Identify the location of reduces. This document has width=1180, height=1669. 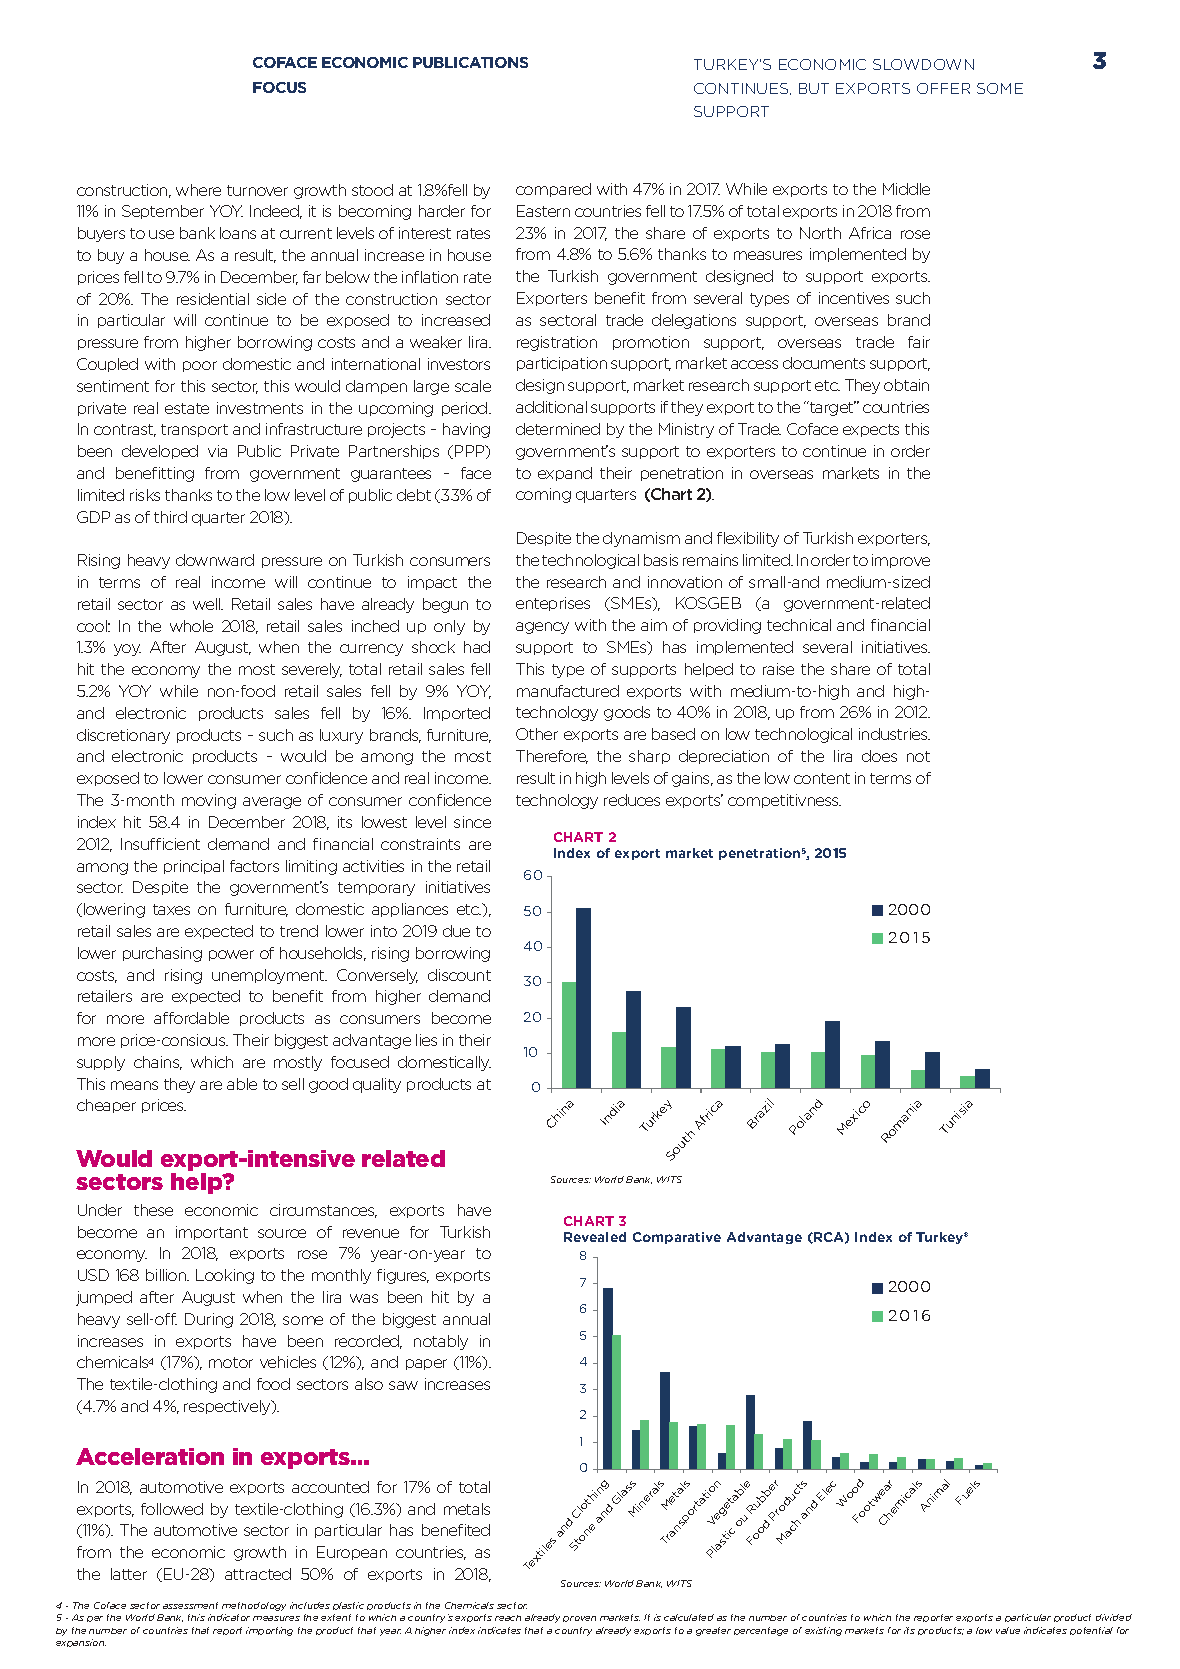
(632, 800).
